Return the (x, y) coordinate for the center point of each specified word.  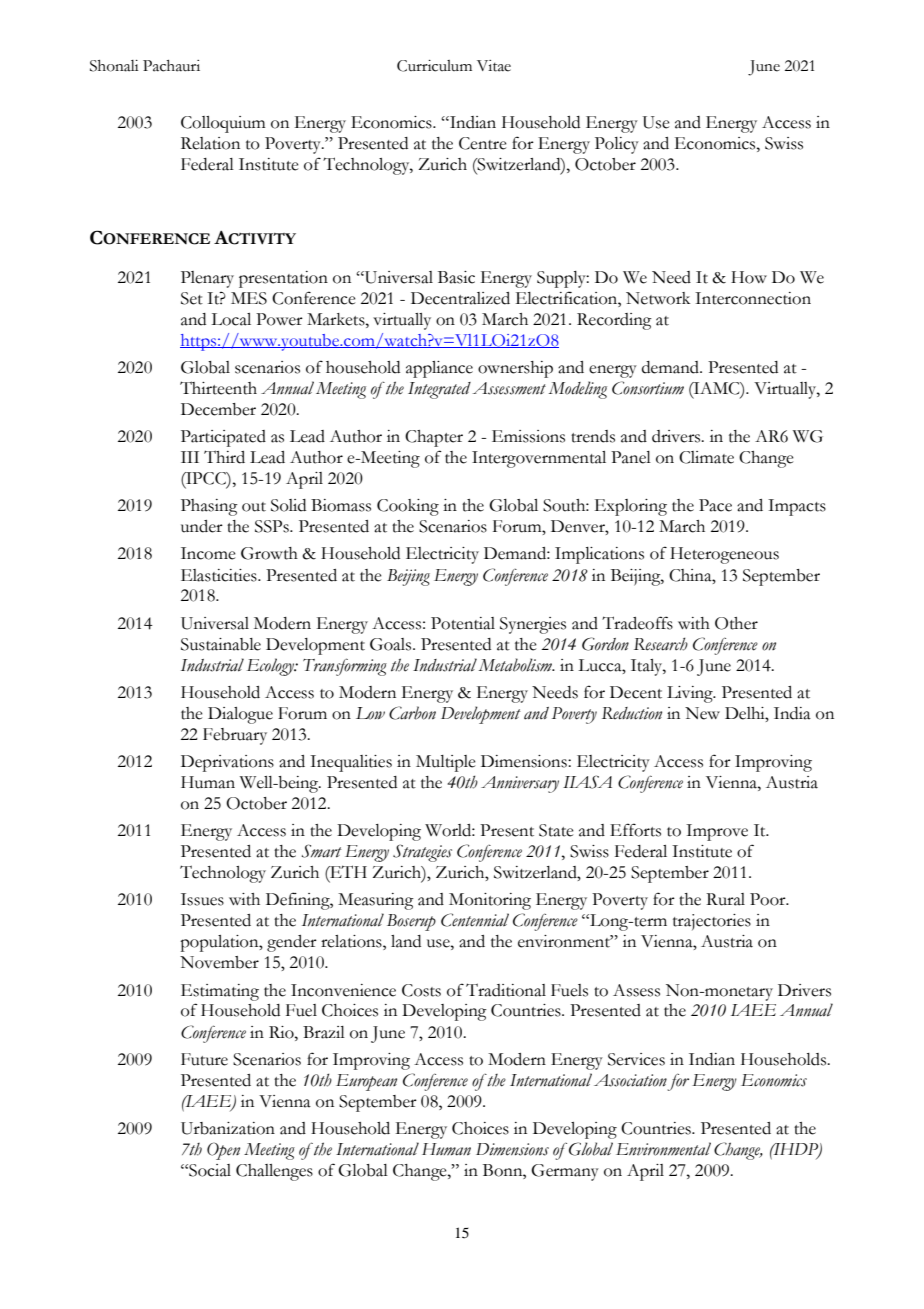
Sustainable (221, 644)
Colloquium (223, 124)
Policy (617, 145)
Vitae (494, 66)
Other (736, 623)
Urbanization (228, 1128)
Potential (463, 623)
